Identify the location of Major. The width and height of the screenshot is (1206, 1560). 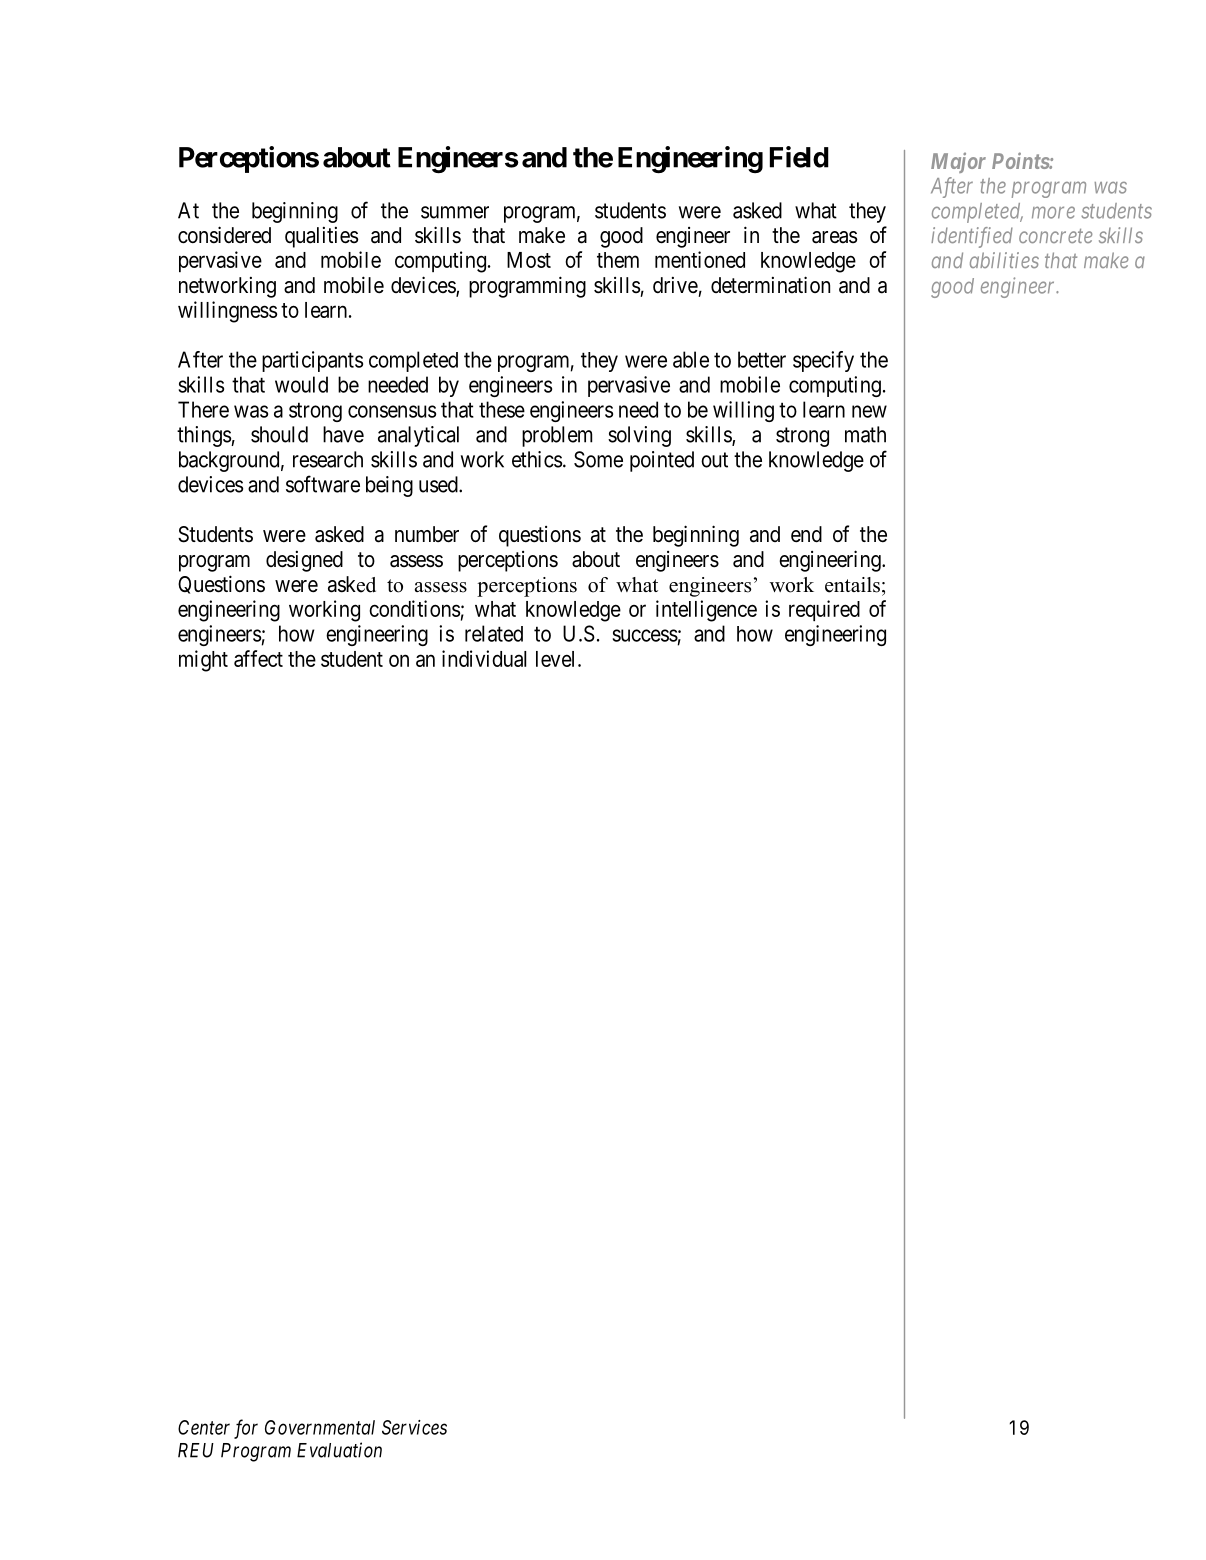
(958, 163).
